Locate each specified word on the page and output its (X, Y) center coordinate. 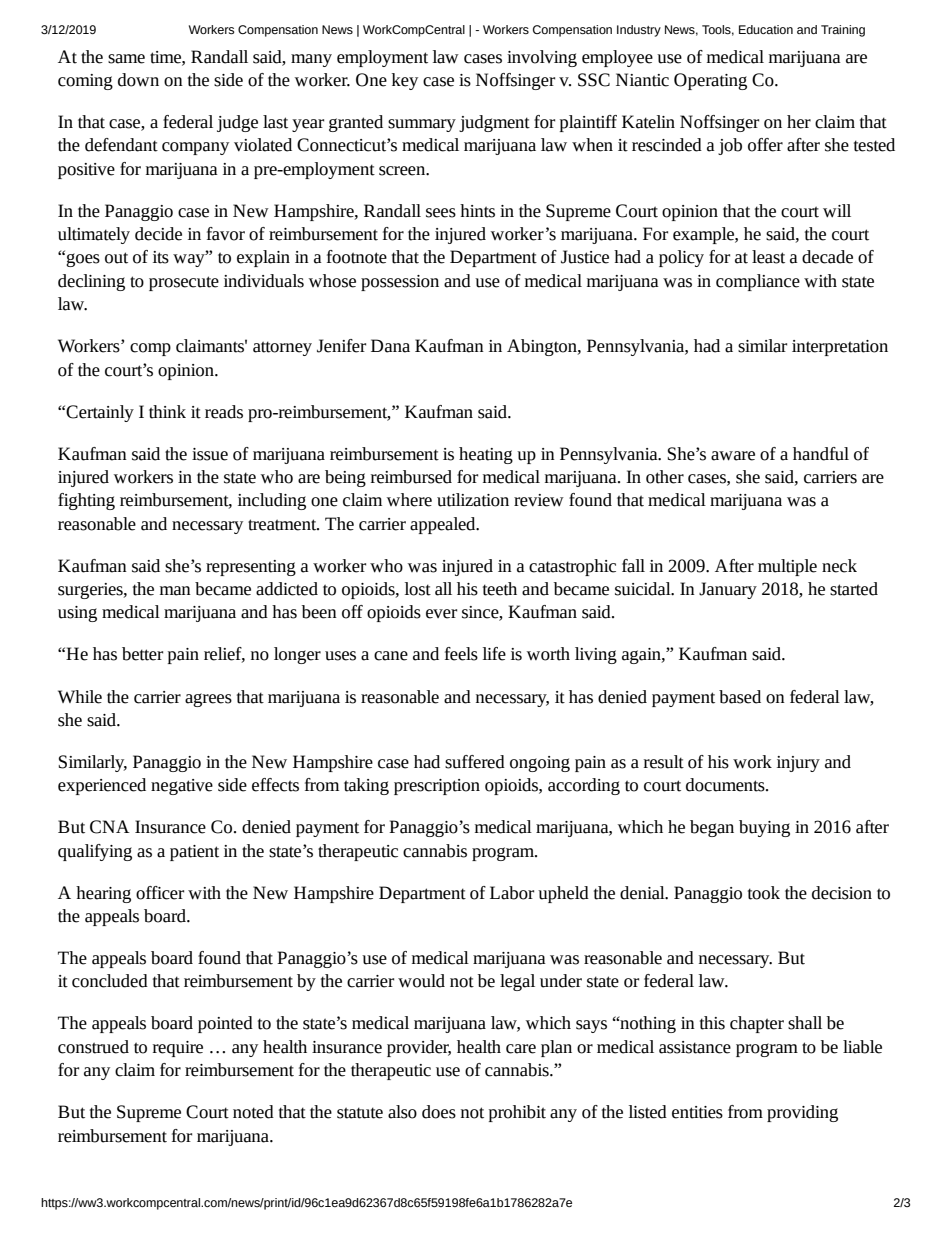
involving (542, 58)
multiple (787, 567)
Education (766, 29)
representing (251, 568)
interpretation (840, 348)
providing (802, 1113)
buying (764, 828)
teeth (500, 589)
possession (400, 283)
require (178, 1049)
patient (194, 853)
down (138, 80)
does (439, 1112)
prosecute (184, 283)
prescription (437, 787)
